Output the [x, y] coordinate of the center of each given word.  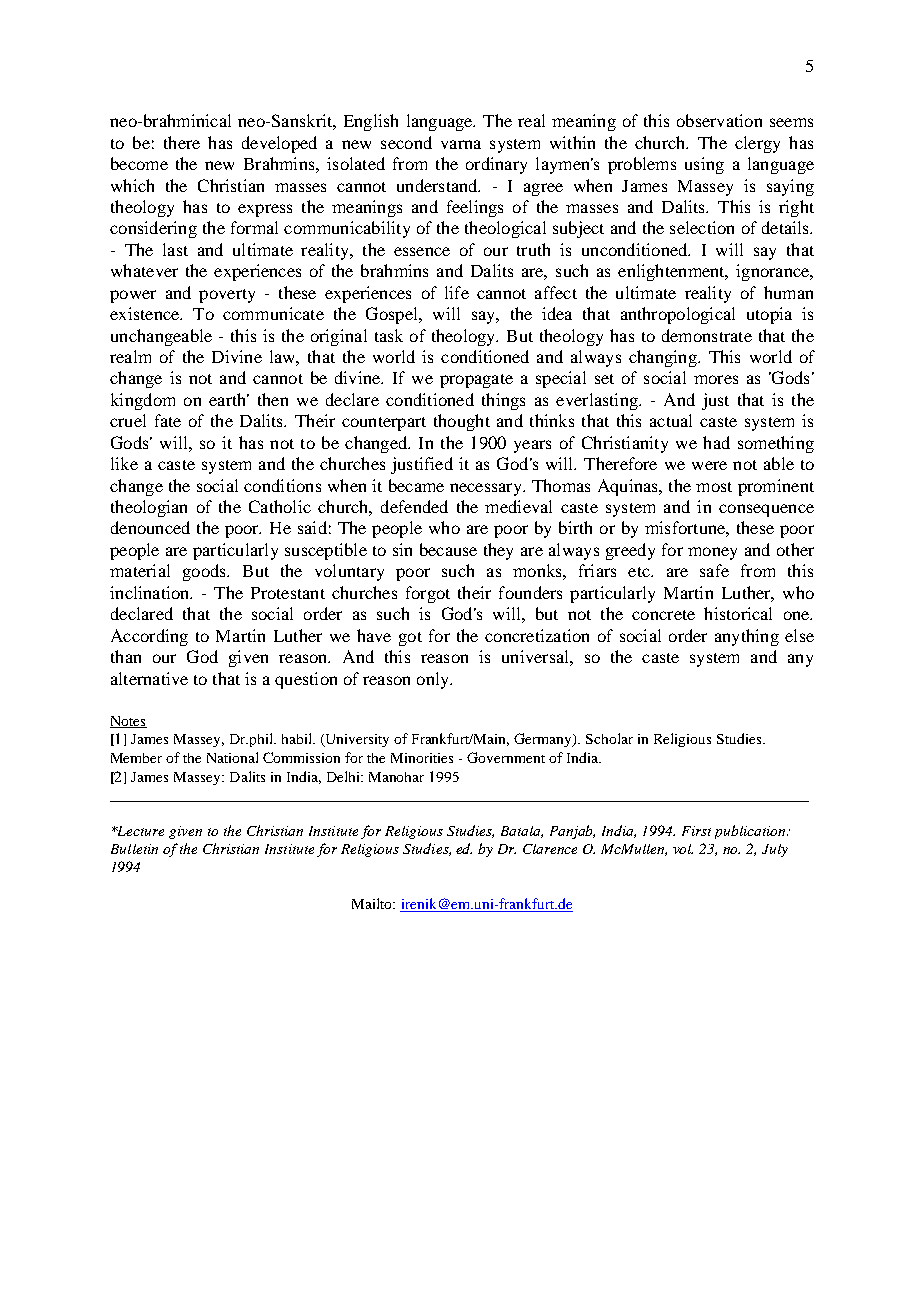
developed [279, 144]
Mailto [373, 903]
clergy [757, 144]
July [775, 850]
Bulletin [134, 849]
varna [461, 144]
